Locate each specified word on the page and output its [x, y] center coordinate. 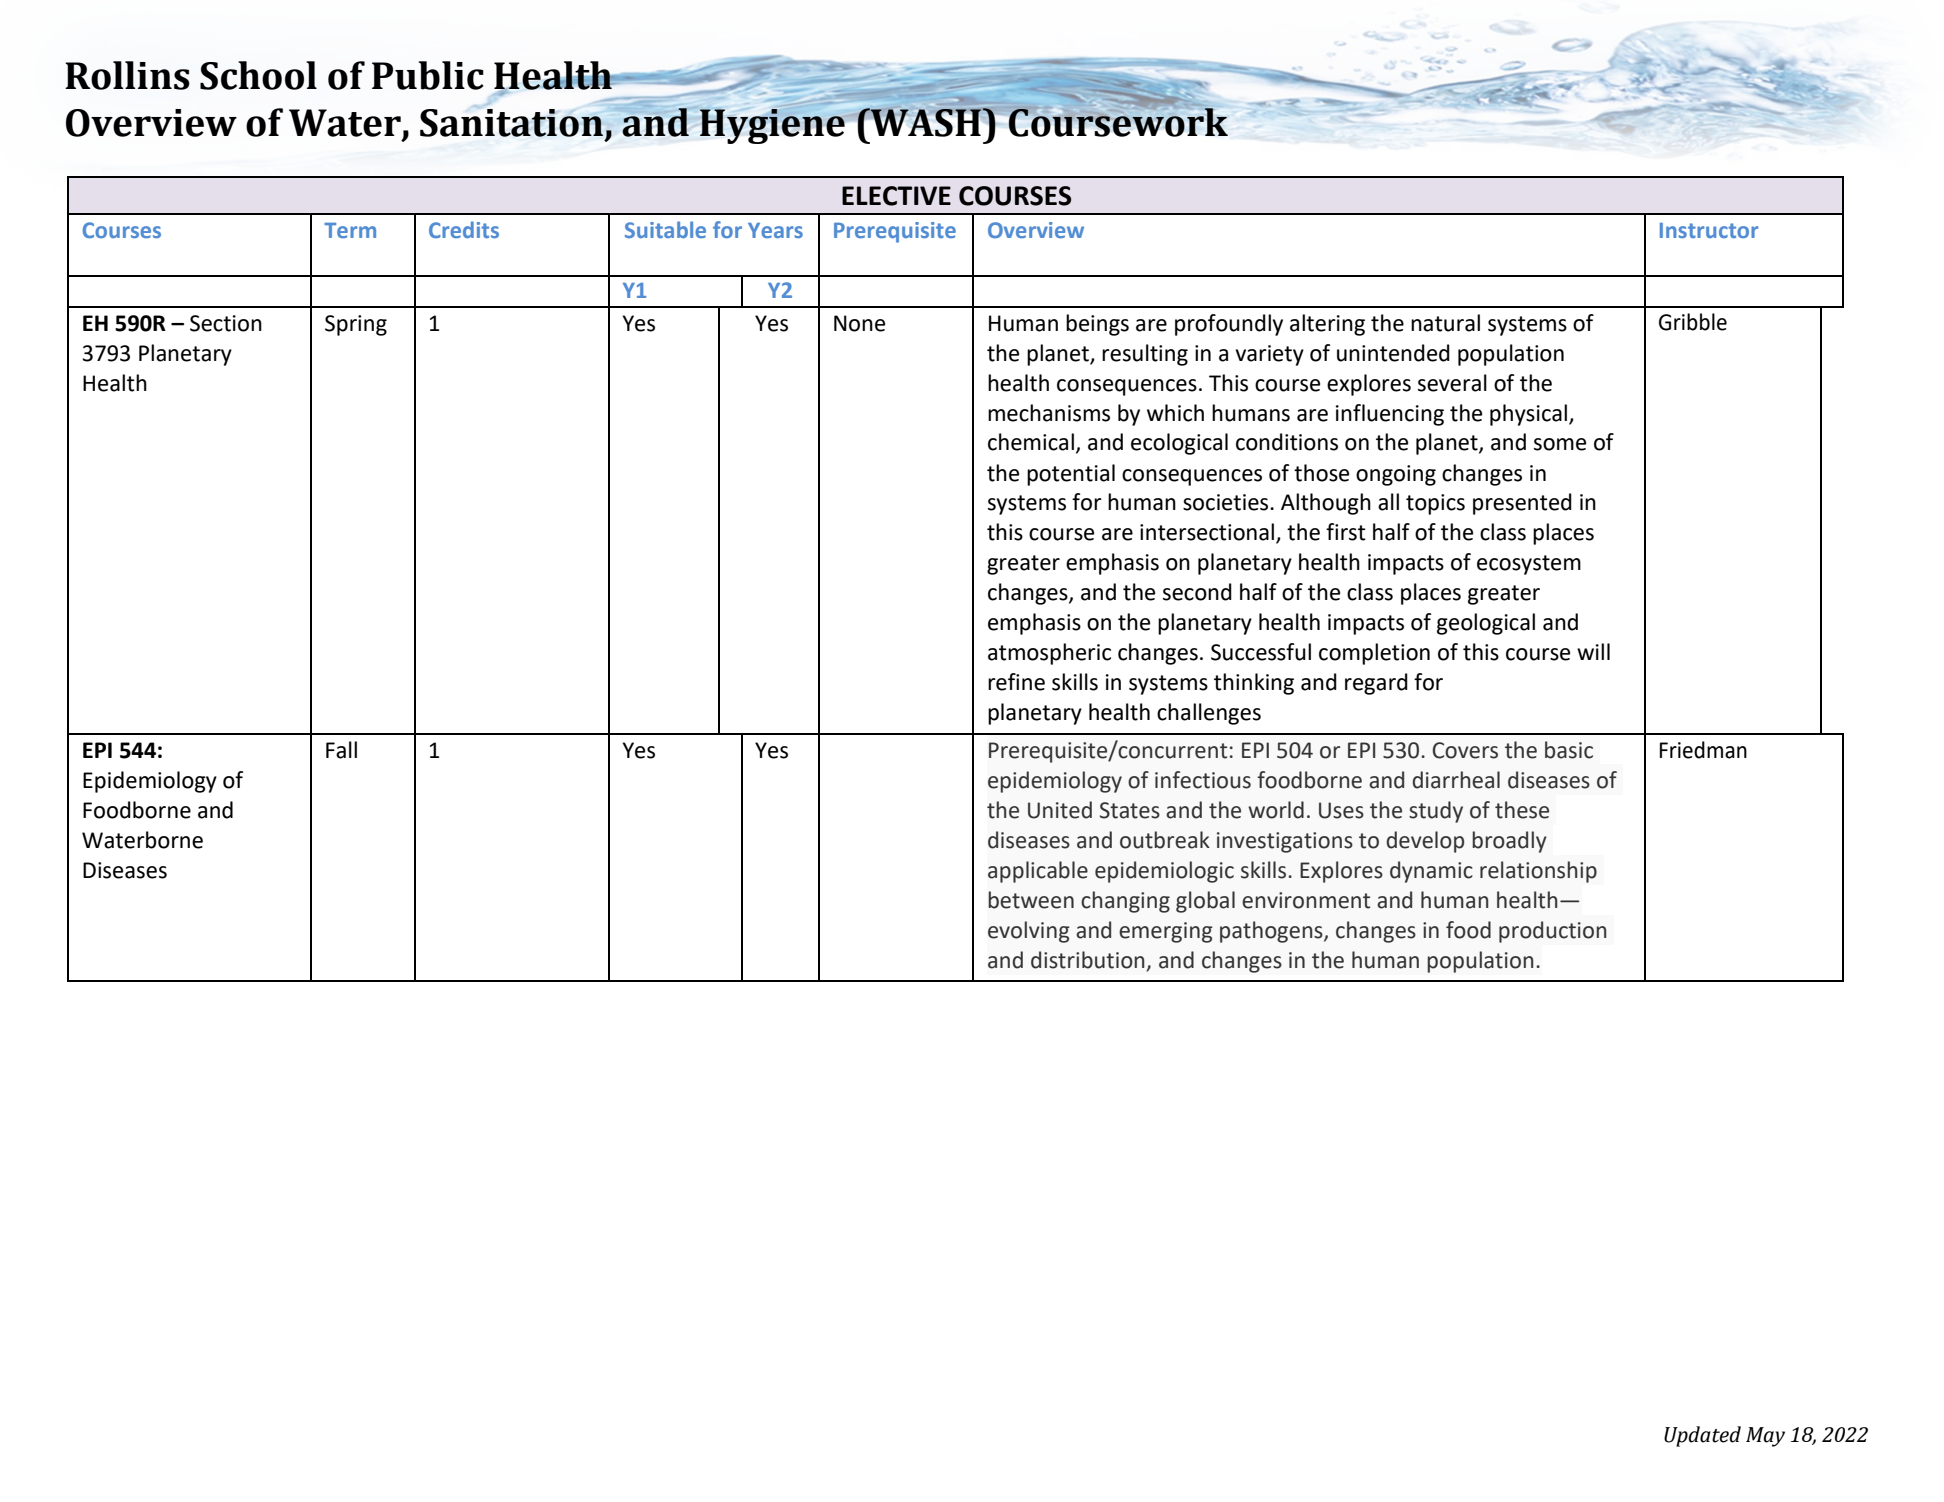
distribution [1088, 960]
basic [1569, 750]
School [258, 75]
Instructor [1709, 230]
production [1553, 932]
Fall [341, 750]
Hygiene [772, 125]
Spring [356, 325]
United [1060, 810]
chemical [1031, 442]
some [1560, 444]
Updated [1702, 1436]
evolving [1029, 932]
